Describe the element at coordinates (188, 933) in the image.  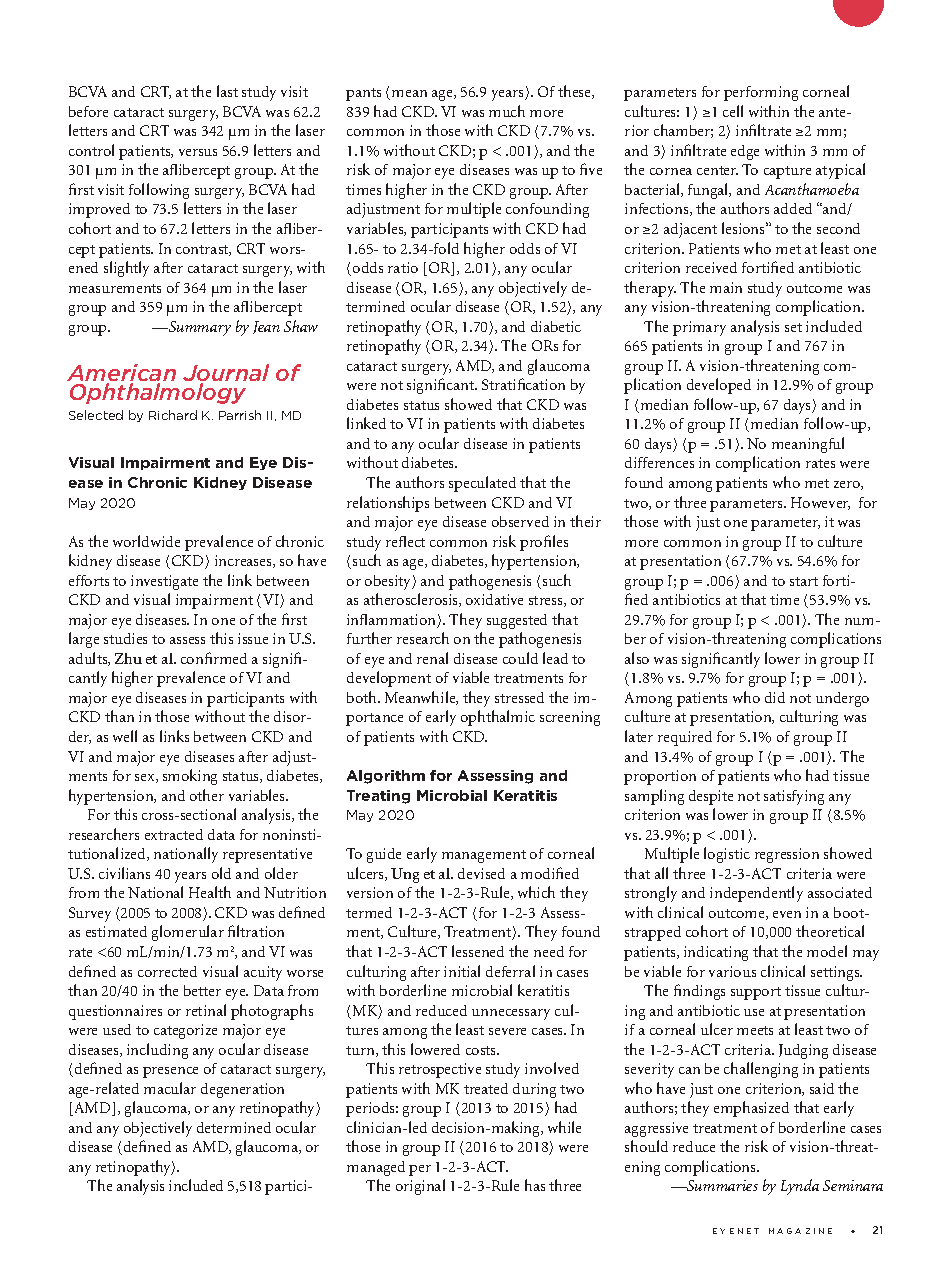
I see `glomerular` at that location.
